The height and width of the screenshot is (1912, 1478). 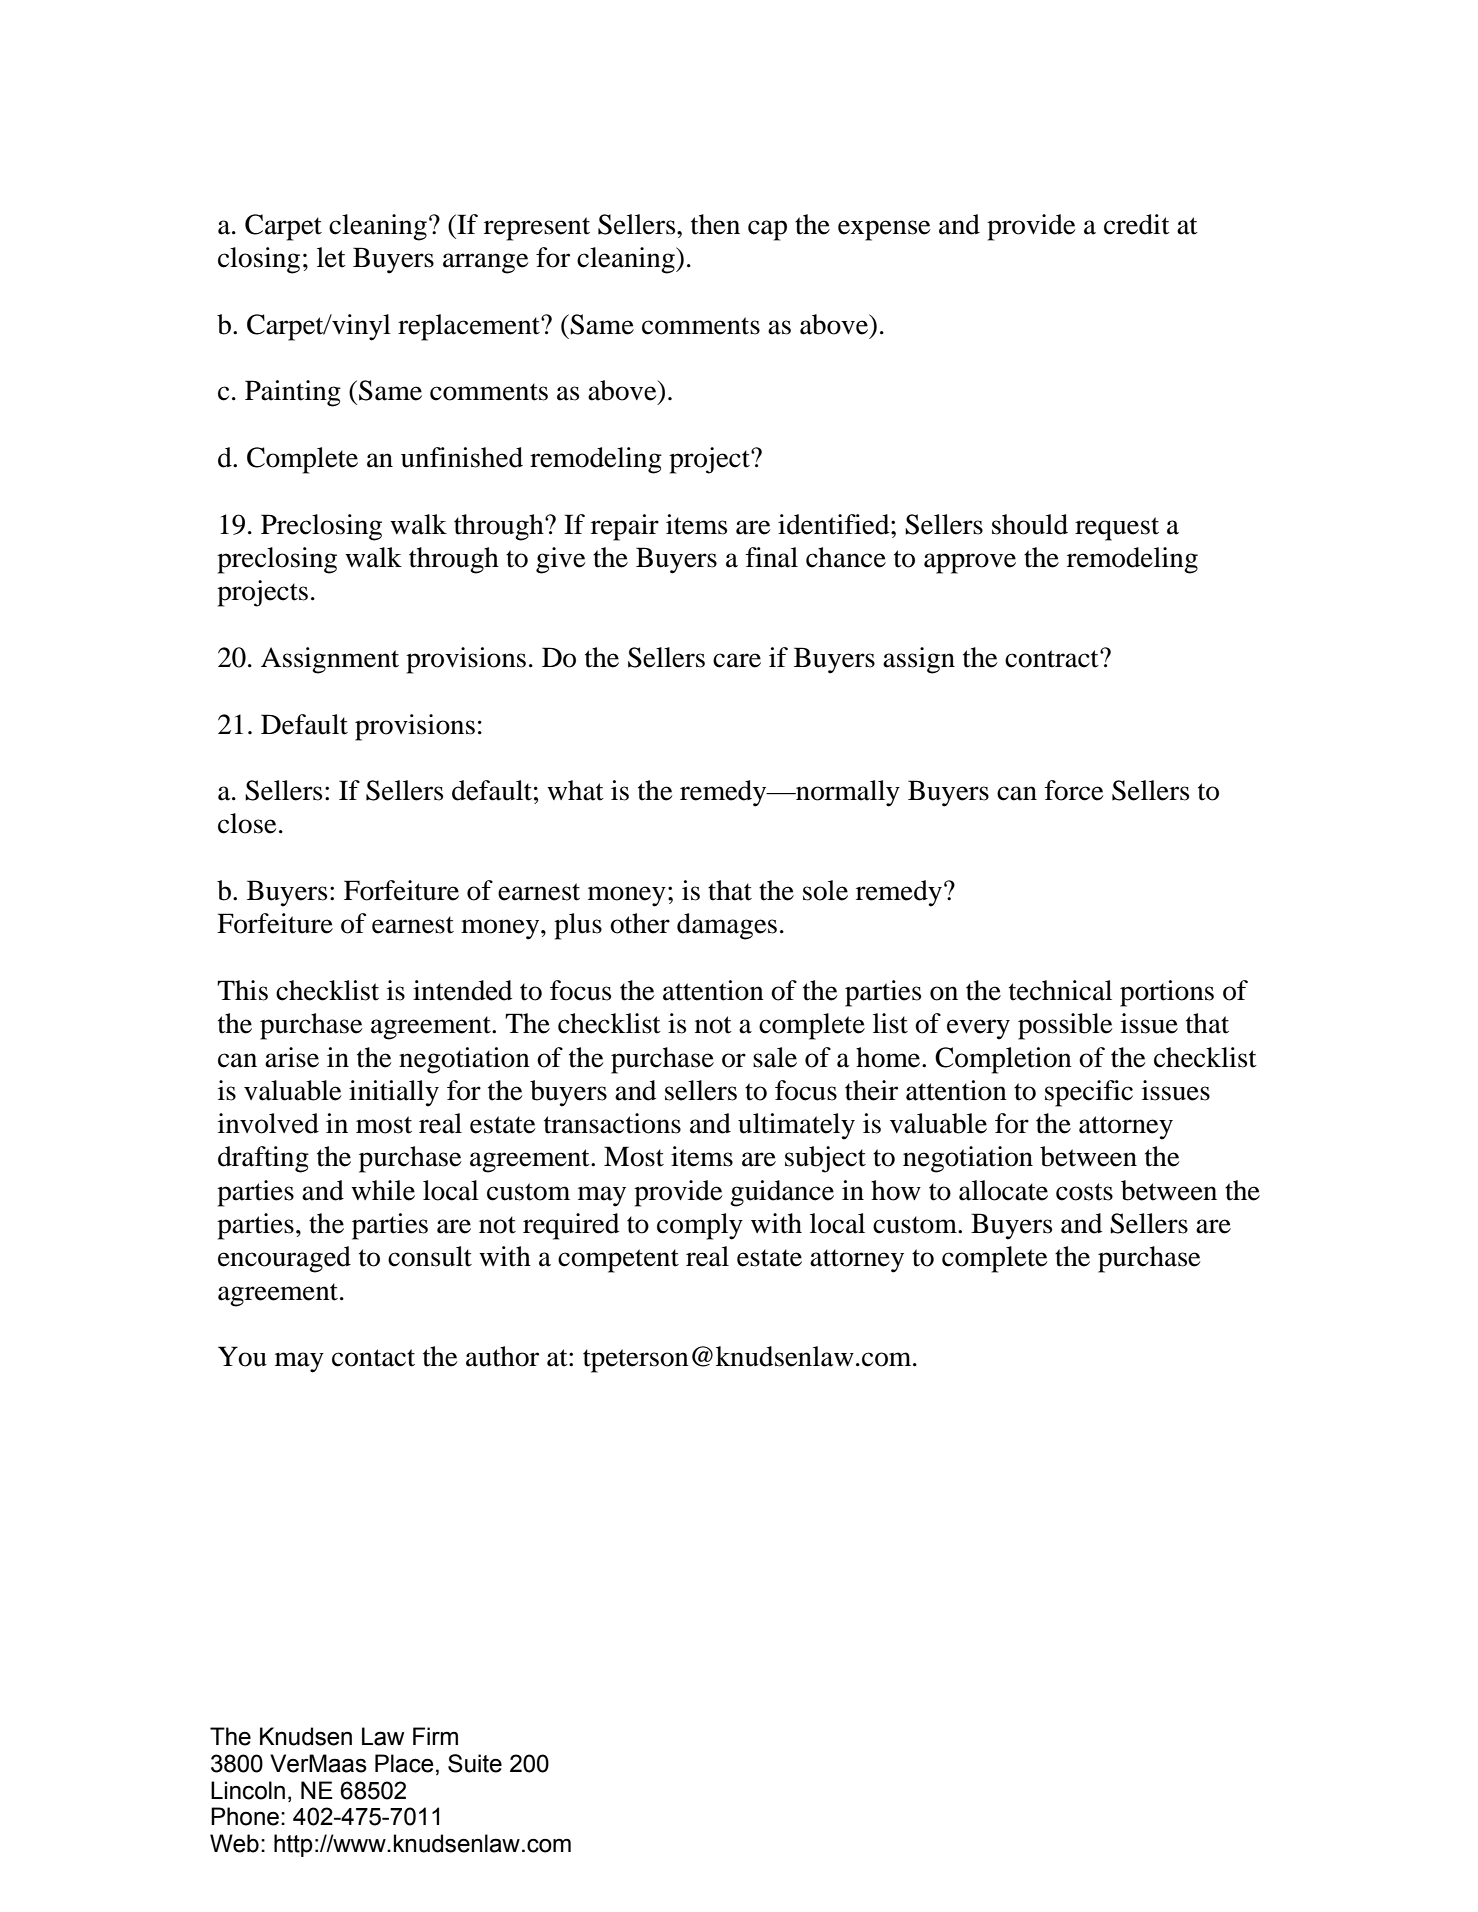 What do you see at coordinates (1137, 224) in the screenshot?
I see `credit` at bounding box center [1137, 224].
